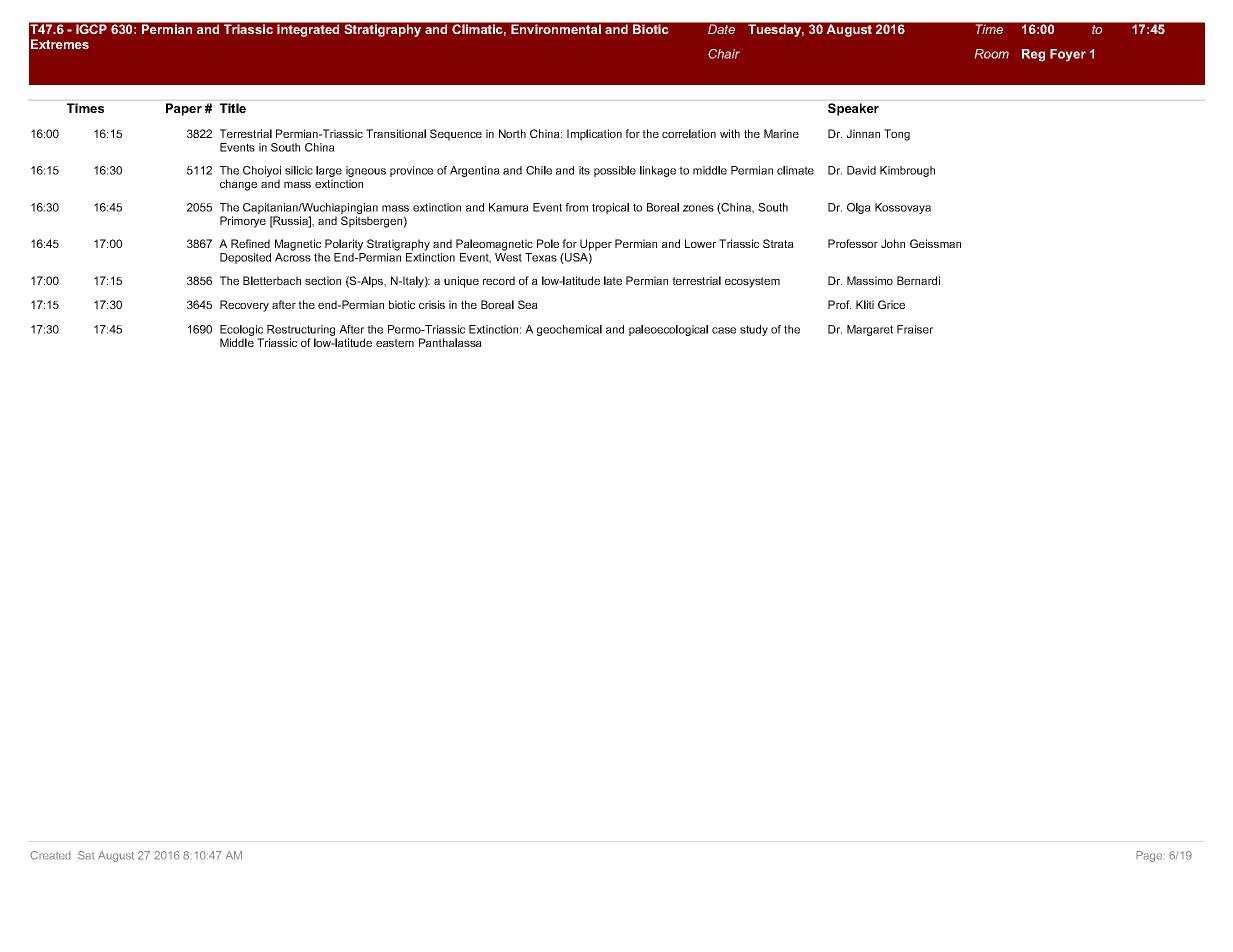 This screenshot has height=952, width=1233. I want to click on Created, so click(50, 855).
